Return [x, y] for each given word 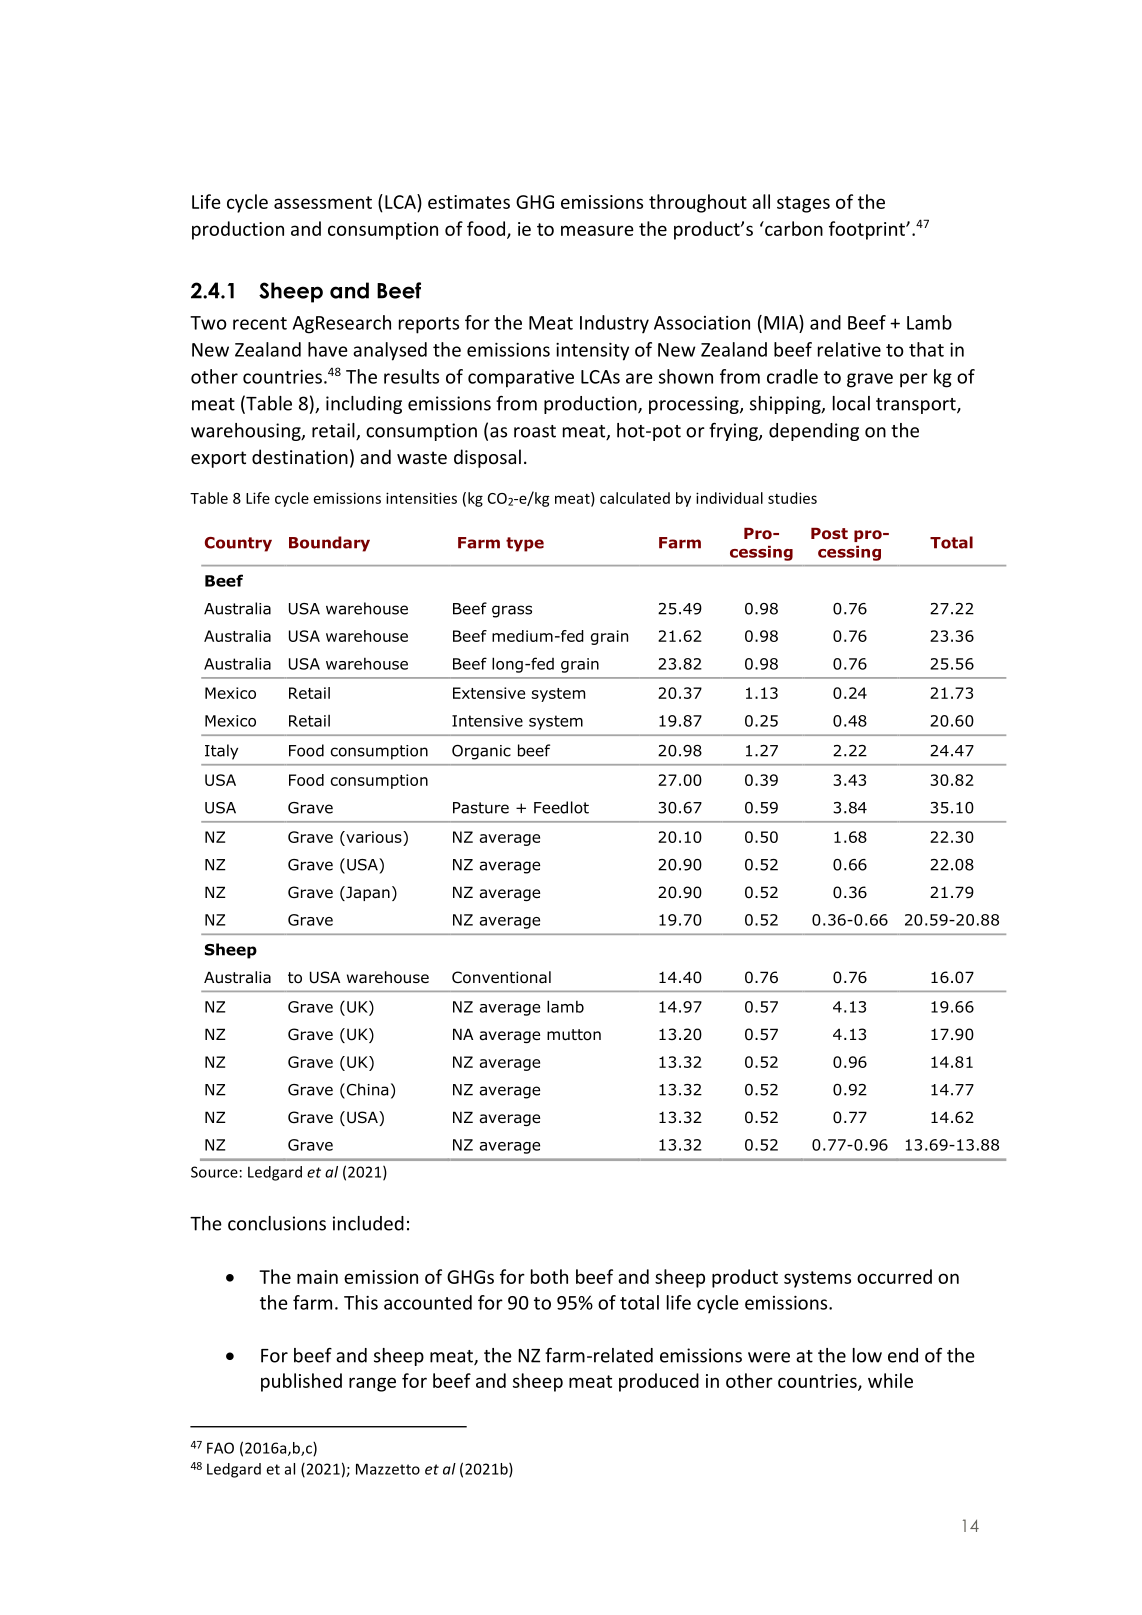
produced [659, 1382]
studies [792, 498]
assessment [323, 202]
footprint [868, 230]
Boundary [329, 544]
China [366, 1090]
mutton [574, 1035]
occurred [894, 1276]
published [301, 1382]
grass [512, 611]
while [890, 1380]
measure [597, 230]
